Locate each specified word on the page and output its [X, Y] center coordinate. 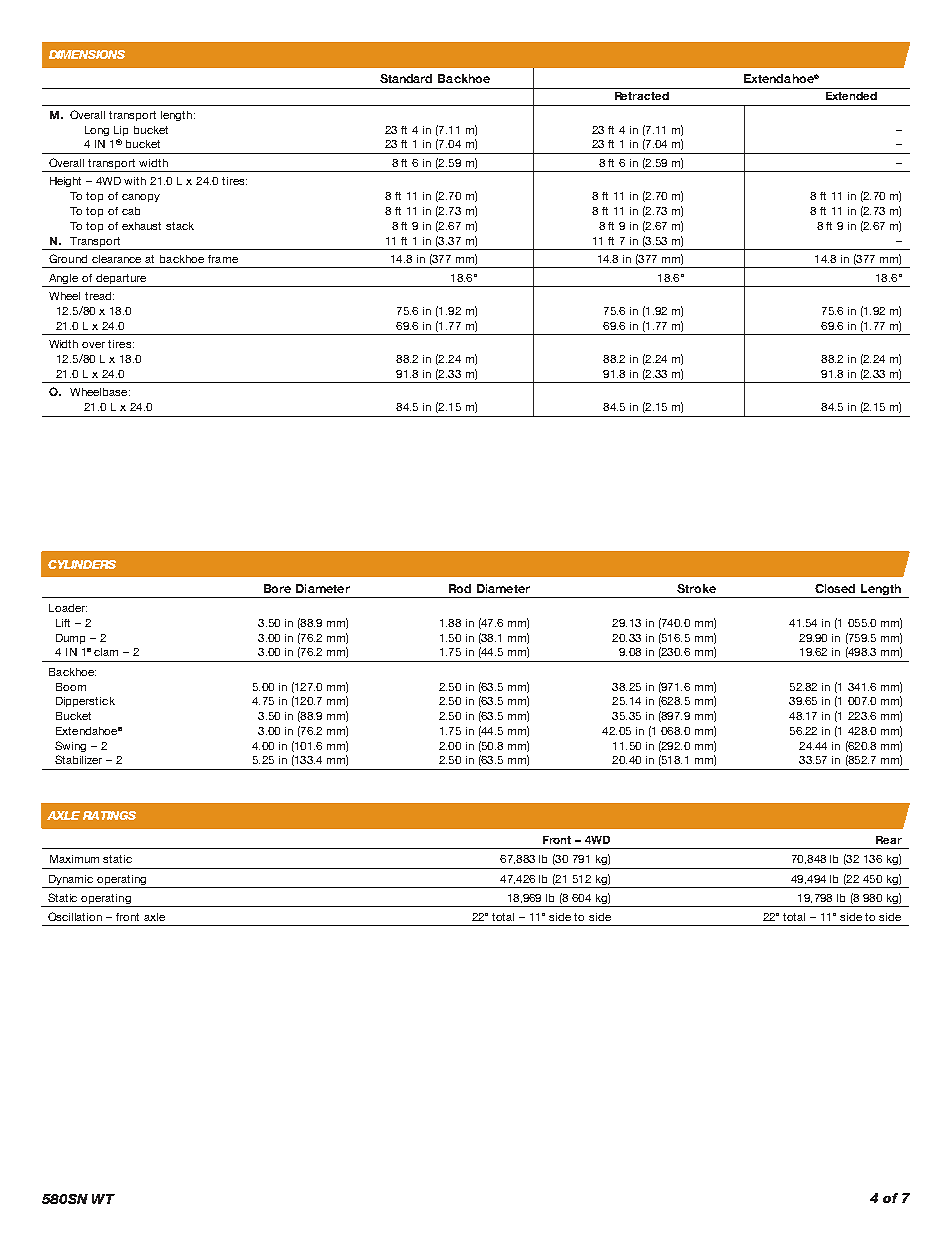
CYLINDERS [82, 564]
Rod [460, 588]
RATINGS [109, 815]
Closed [835, 588]
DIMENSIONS [87, 54]
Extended [851, 96]
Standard [406, 78]
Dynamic [71, 880]
